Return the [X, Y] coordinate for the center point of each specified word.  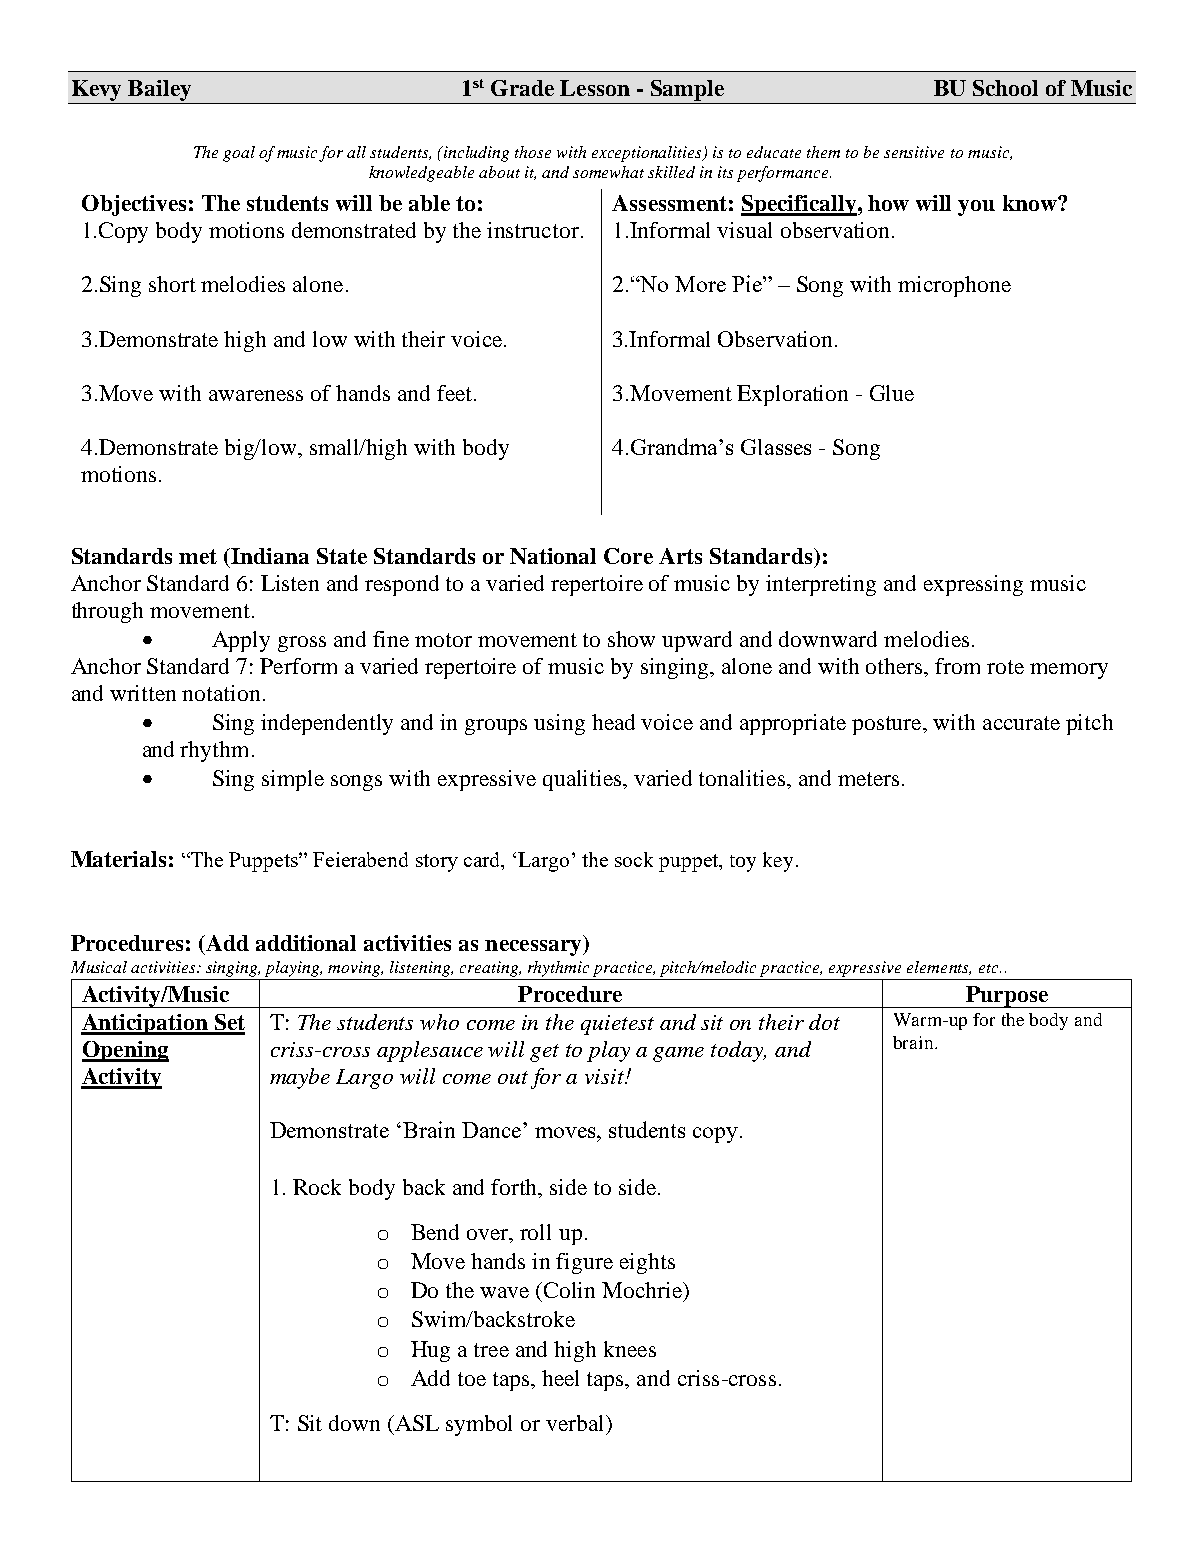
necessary [534, 948]
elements [939, 968]
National [553, 556]
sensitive [914, 152]
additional [306, 943]
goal [239, 154]
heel [560, 1378]
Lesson [595, 88]
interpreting [821, 585]
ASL [416, 1423]
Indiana [270, 556]
